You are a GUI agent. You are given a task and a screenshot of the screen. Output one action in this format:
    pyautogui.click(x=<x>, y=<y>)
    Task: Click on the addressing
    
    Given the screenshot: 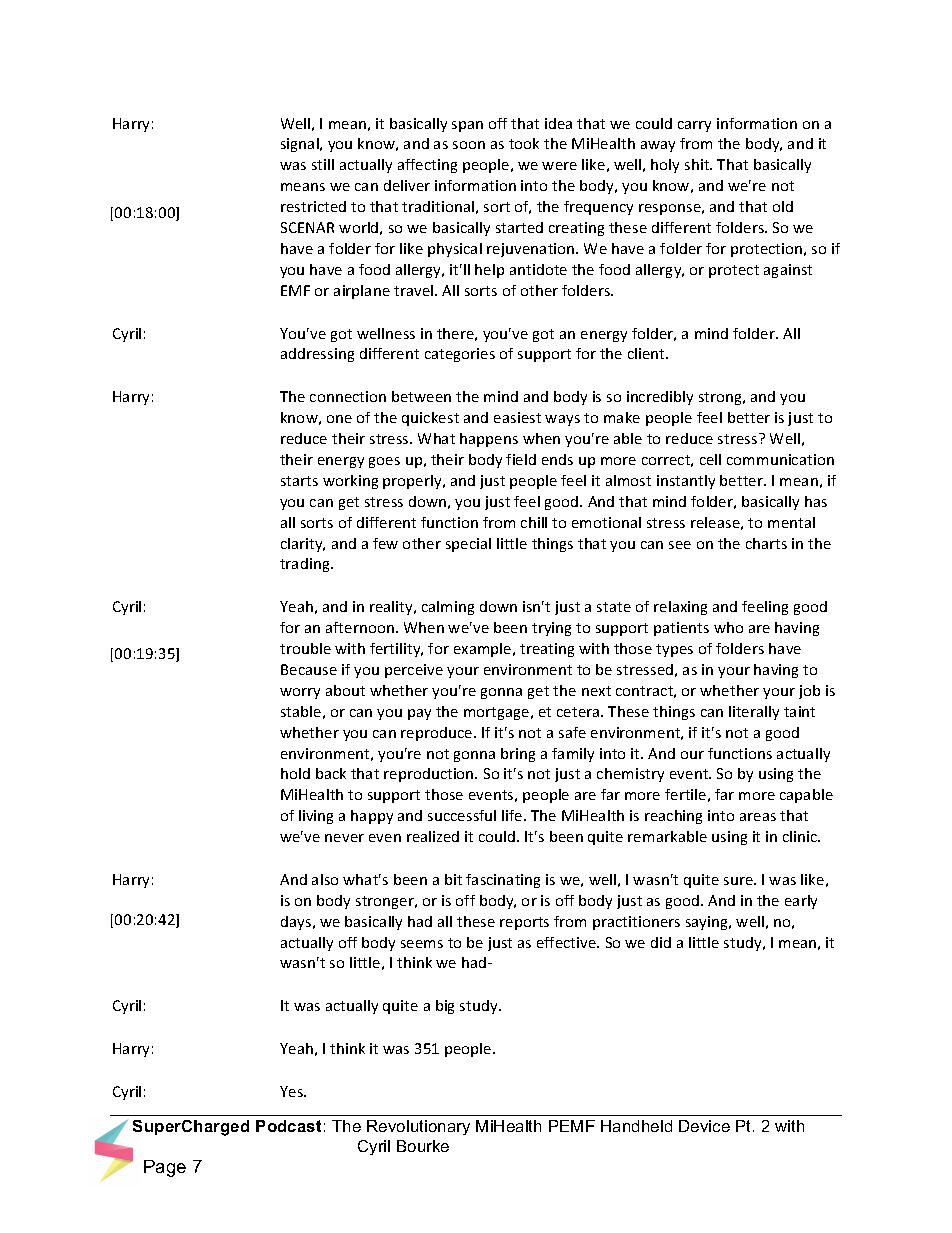 What is the action you would take?
    pyautogui.click(x=317, y=355)
